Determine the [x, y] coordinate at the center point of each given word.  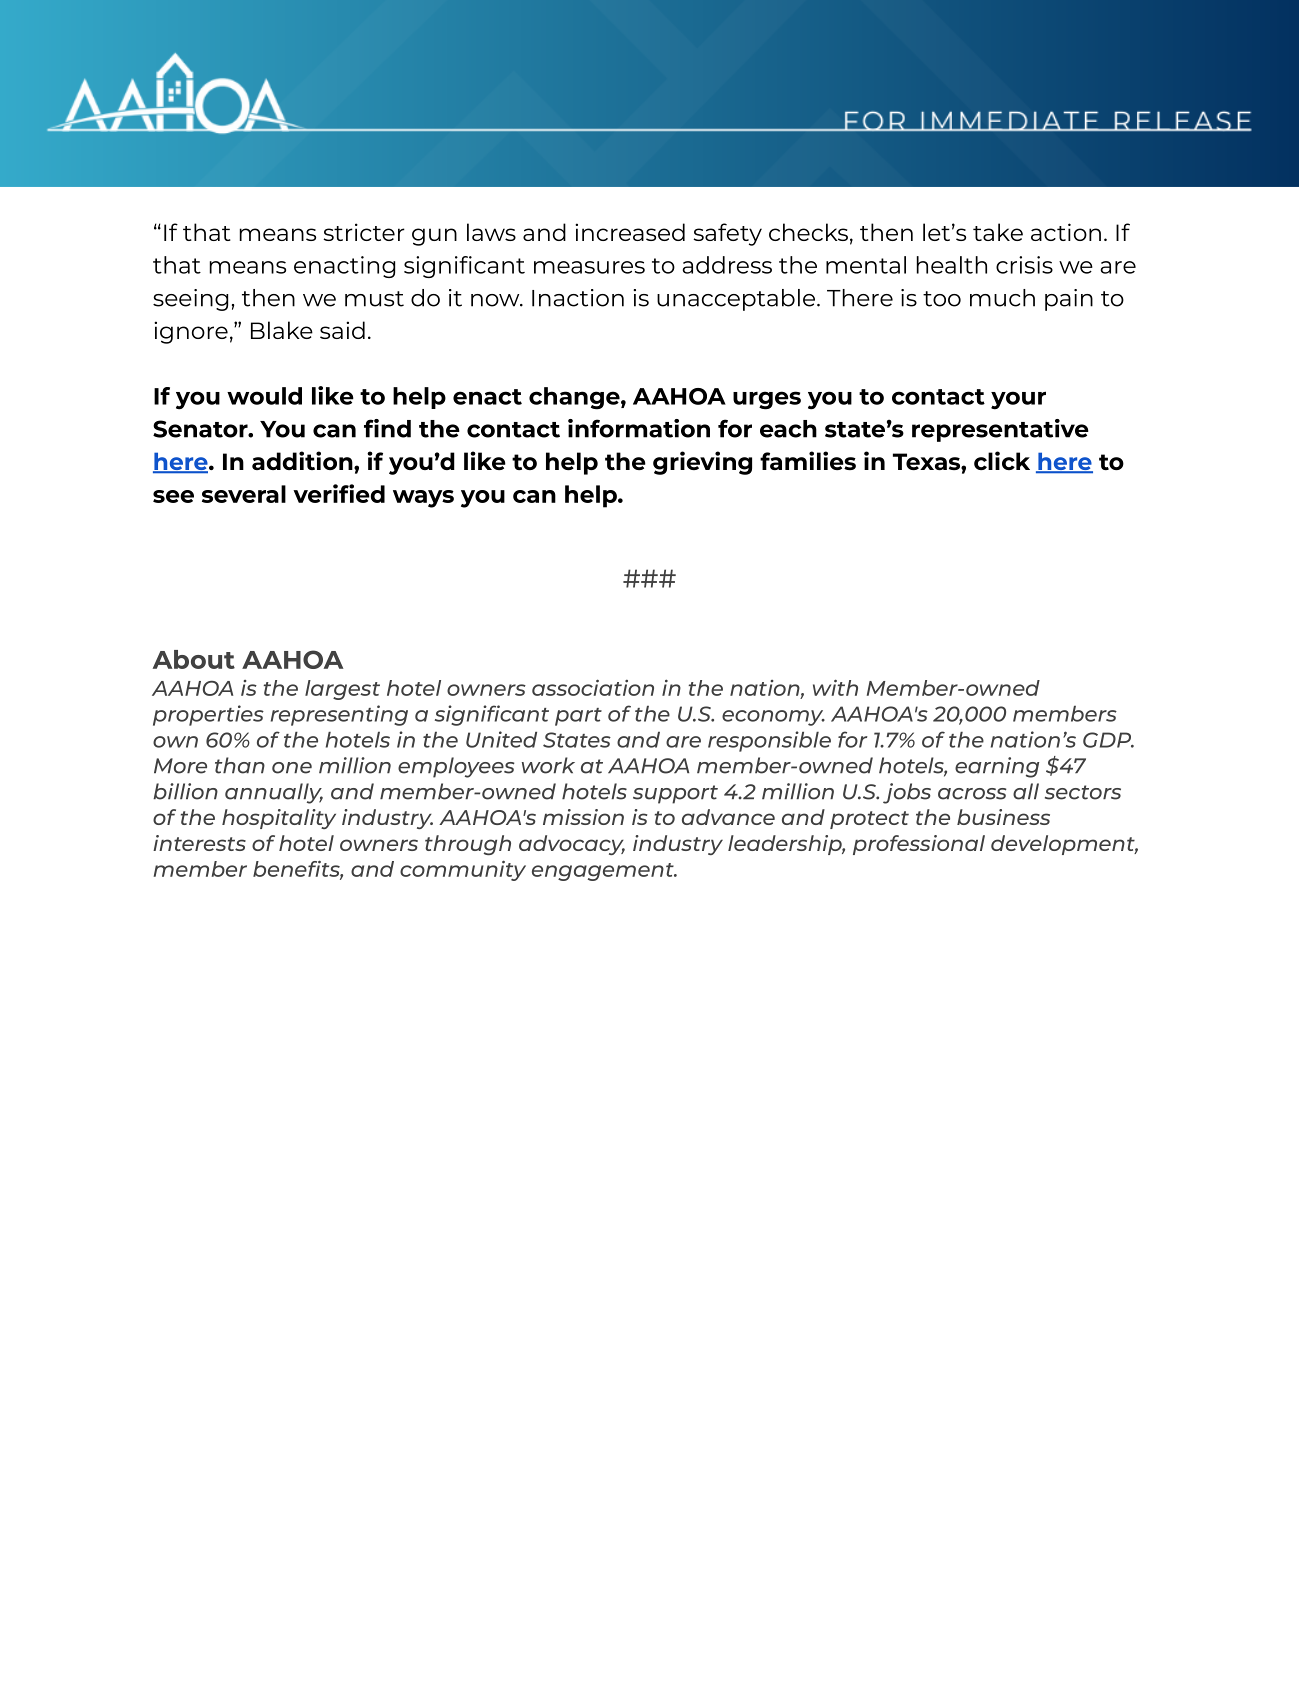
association [593, 687]
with [835, 687]
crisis [1024, 265]
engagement [604, 872]
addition [303, 460]
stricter [364, 232]
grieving [702, 463]
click [1002, 460]
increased [630, 232]
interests [199, 843]
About [194, 659]
